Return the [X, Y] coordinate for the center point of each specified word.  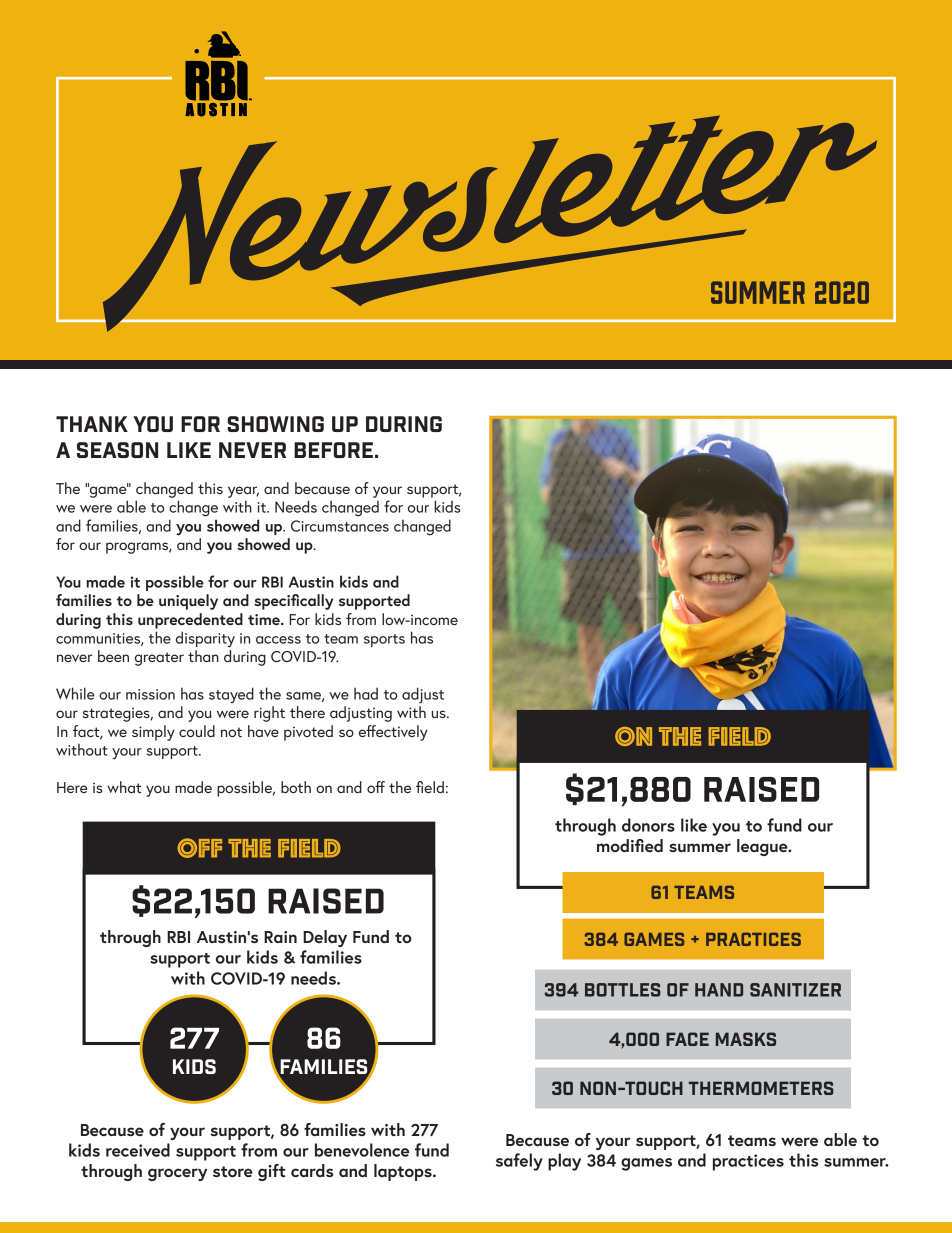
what [124, 787]
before [333, 450]
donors [648, 825]
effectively [393, 733]
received [138, 1150]
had [366, 693]
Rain [280, 937]
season [117, 450]
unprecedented [190, 621]
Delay [325, 938]
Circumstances [340, 526]
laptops [404, 1172]
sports [384, 640]
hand [719, 990]
